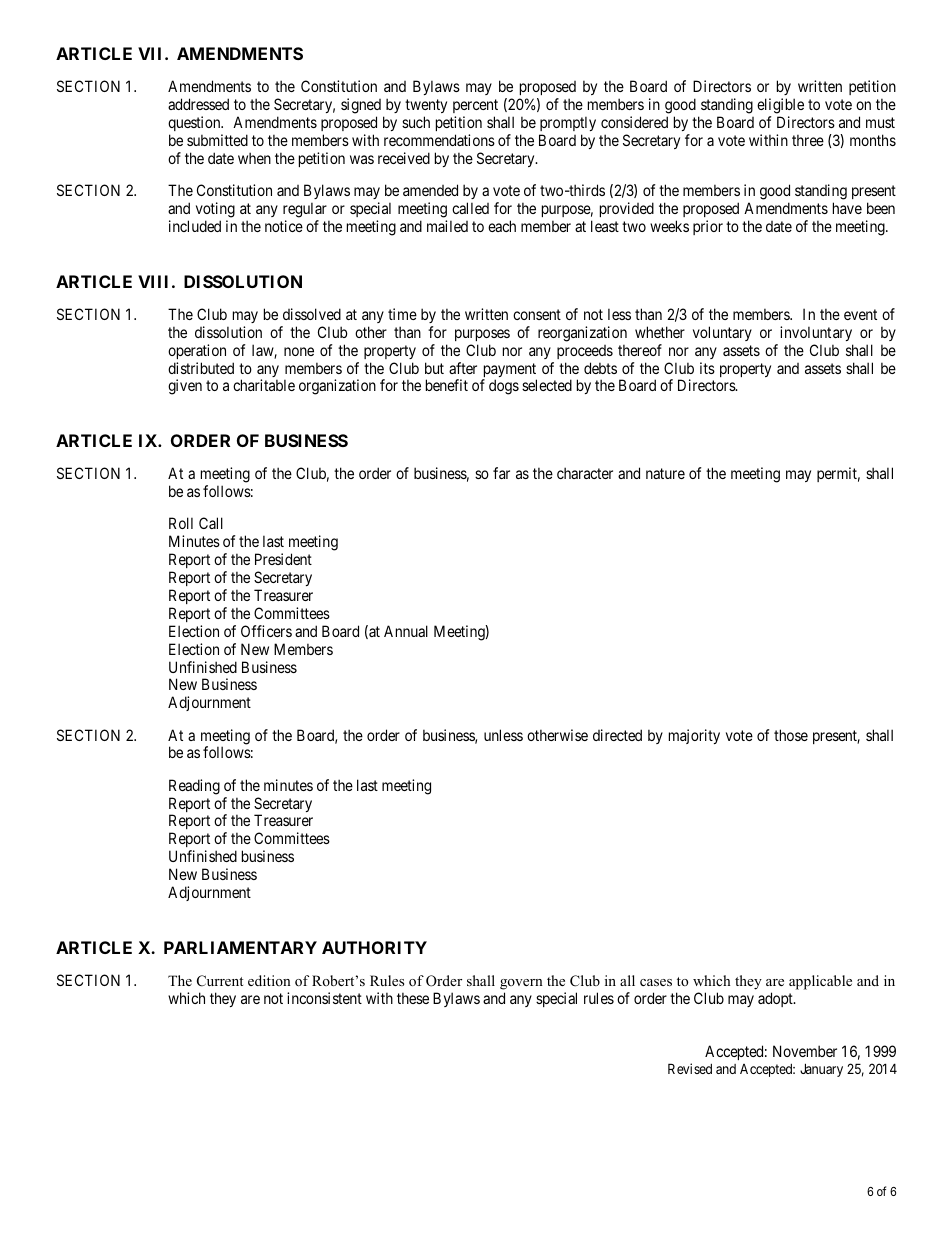 The image size is (952, 1233). I want to click on directed, so click(617, 735).
